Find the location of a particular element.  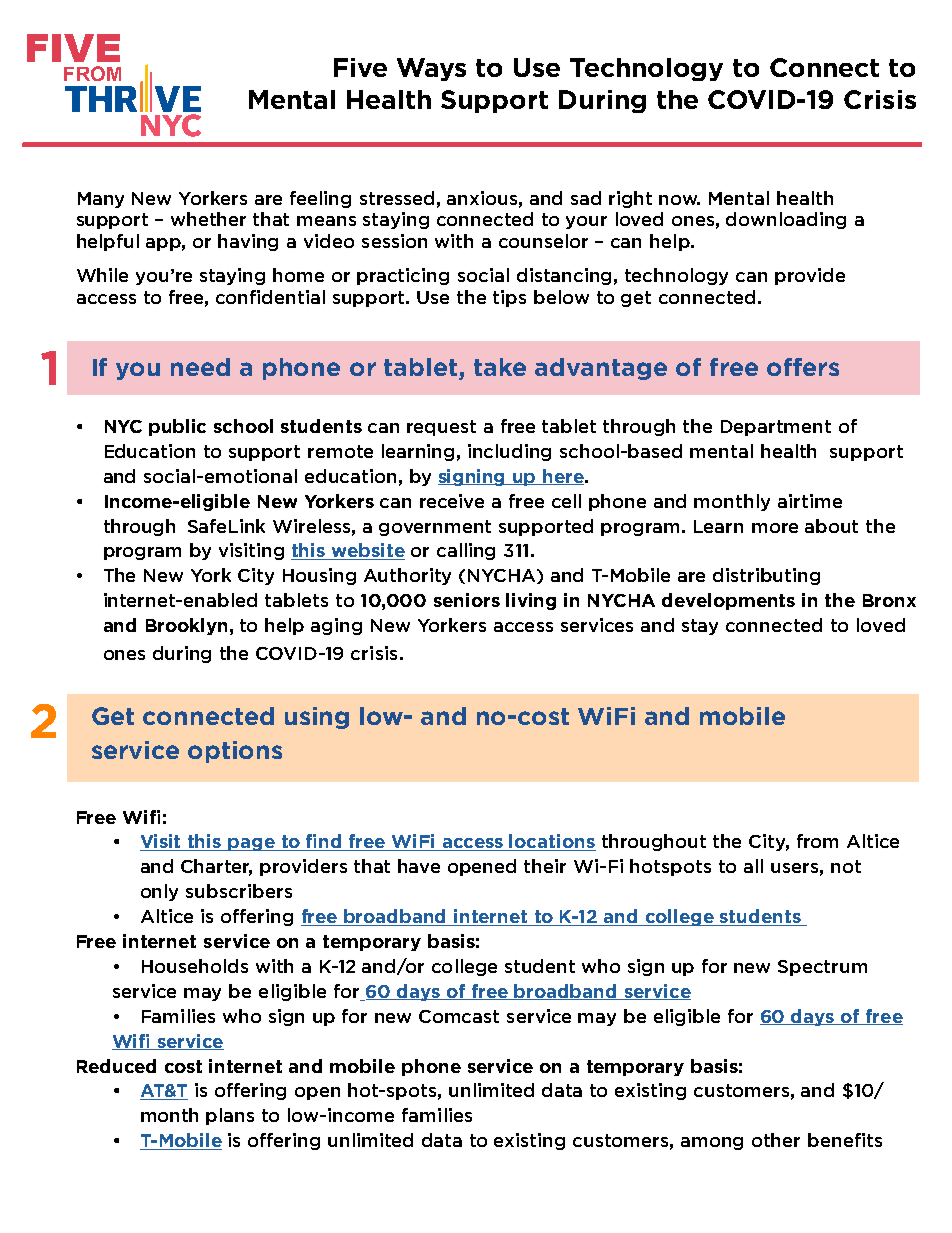

downloading is located at coordinates (786, 220).
